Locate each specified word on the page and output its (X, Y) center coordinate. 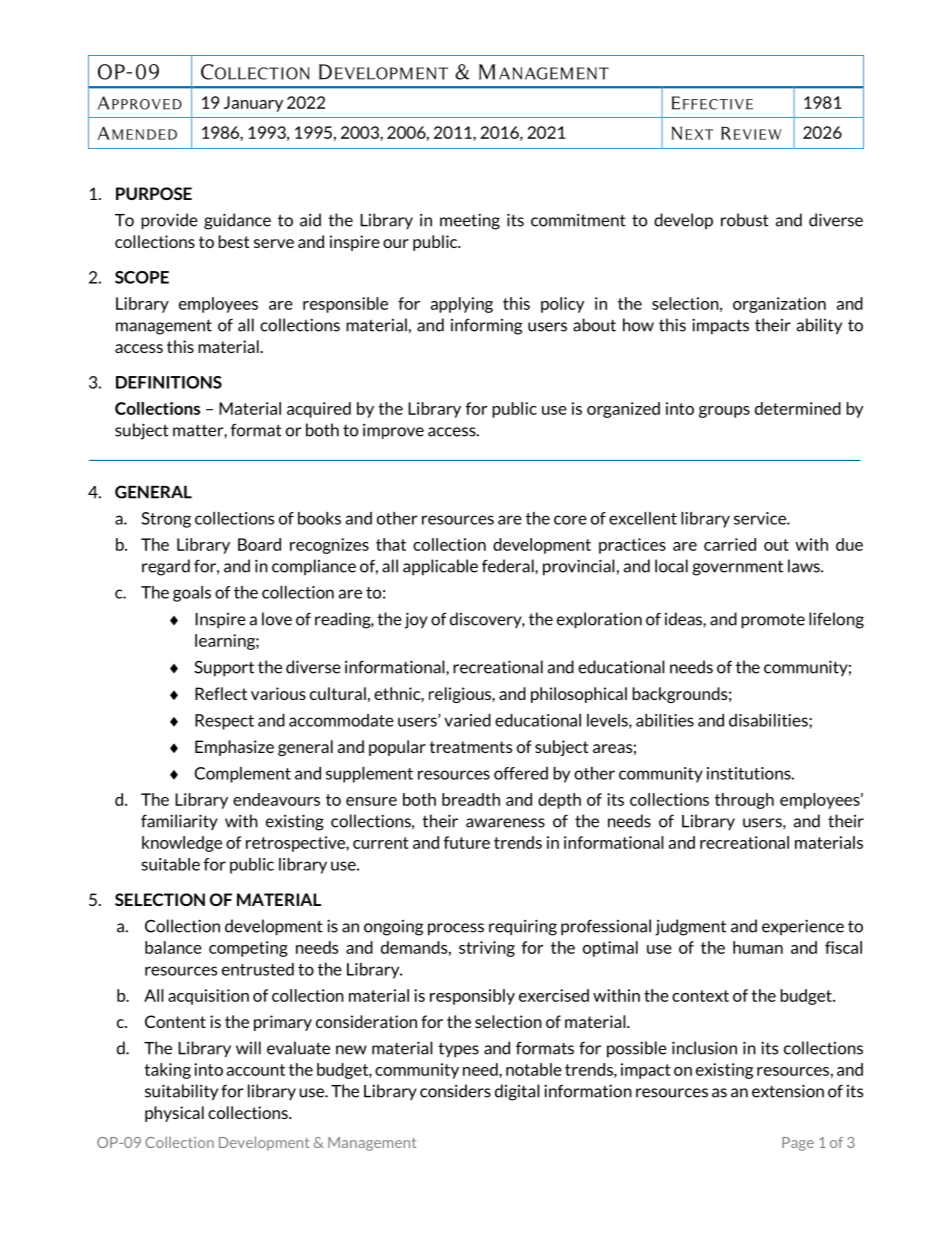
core (570, 520)
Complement (242, 775)
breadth (471, 799)
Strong (166, 520)
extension (788, 1091)
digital (517, 1092)
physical (174, 1114)
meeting (470, 221)
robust (745, 220)
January (253, 104)
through (744, 801)
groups (724, 412)
